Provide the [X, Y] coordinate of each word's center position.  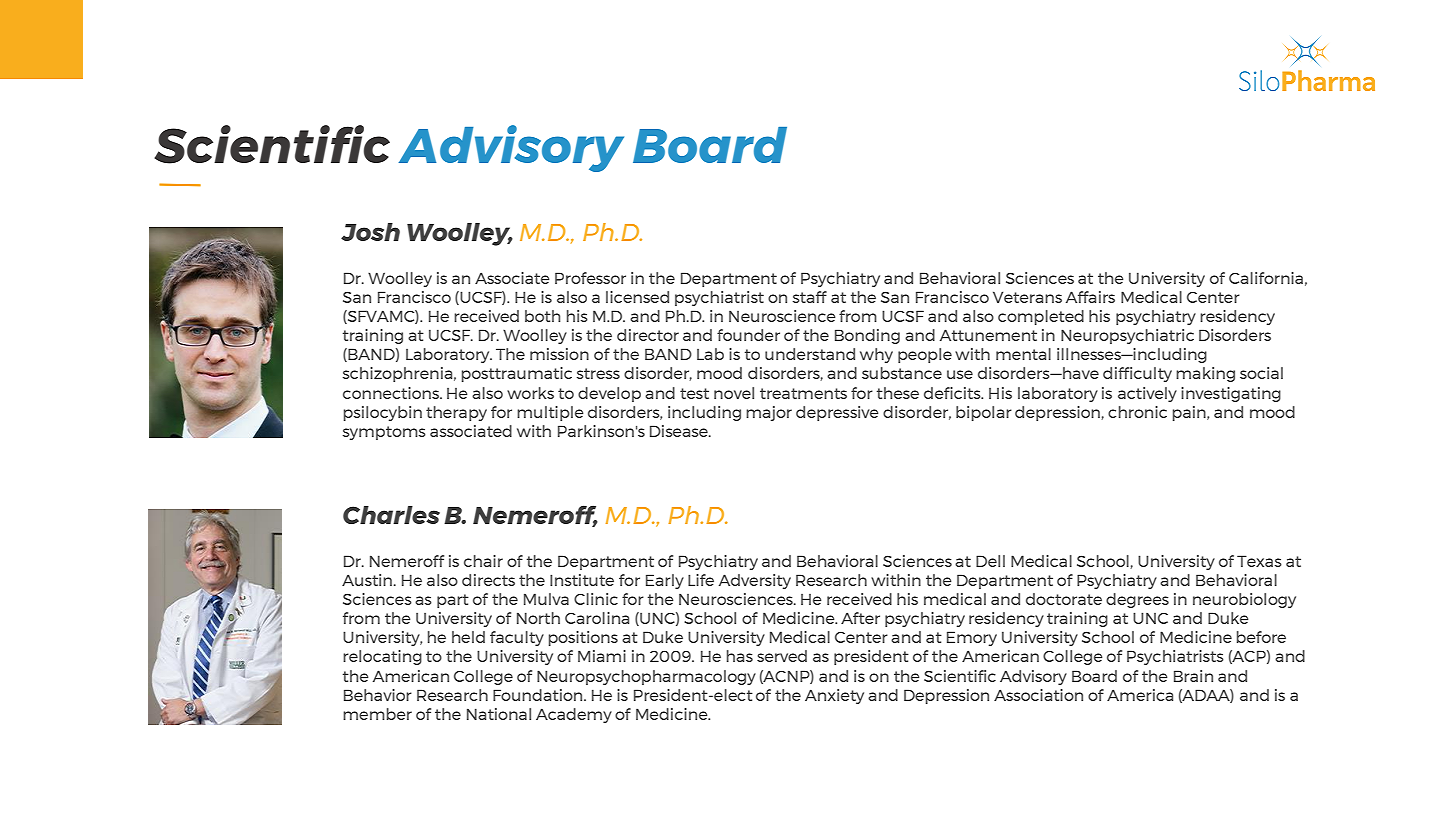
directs [488, 580]
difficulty [1137, 374]
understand [810, 354]
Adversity [755, 581]
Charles [391, 515]
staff [810, 297]
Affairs [1090, 297]
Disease [680, 431]
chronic [1137, 412]
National [499, 714]
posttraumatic [517, 374]
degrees [1137, 600]
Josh [370, 232]
